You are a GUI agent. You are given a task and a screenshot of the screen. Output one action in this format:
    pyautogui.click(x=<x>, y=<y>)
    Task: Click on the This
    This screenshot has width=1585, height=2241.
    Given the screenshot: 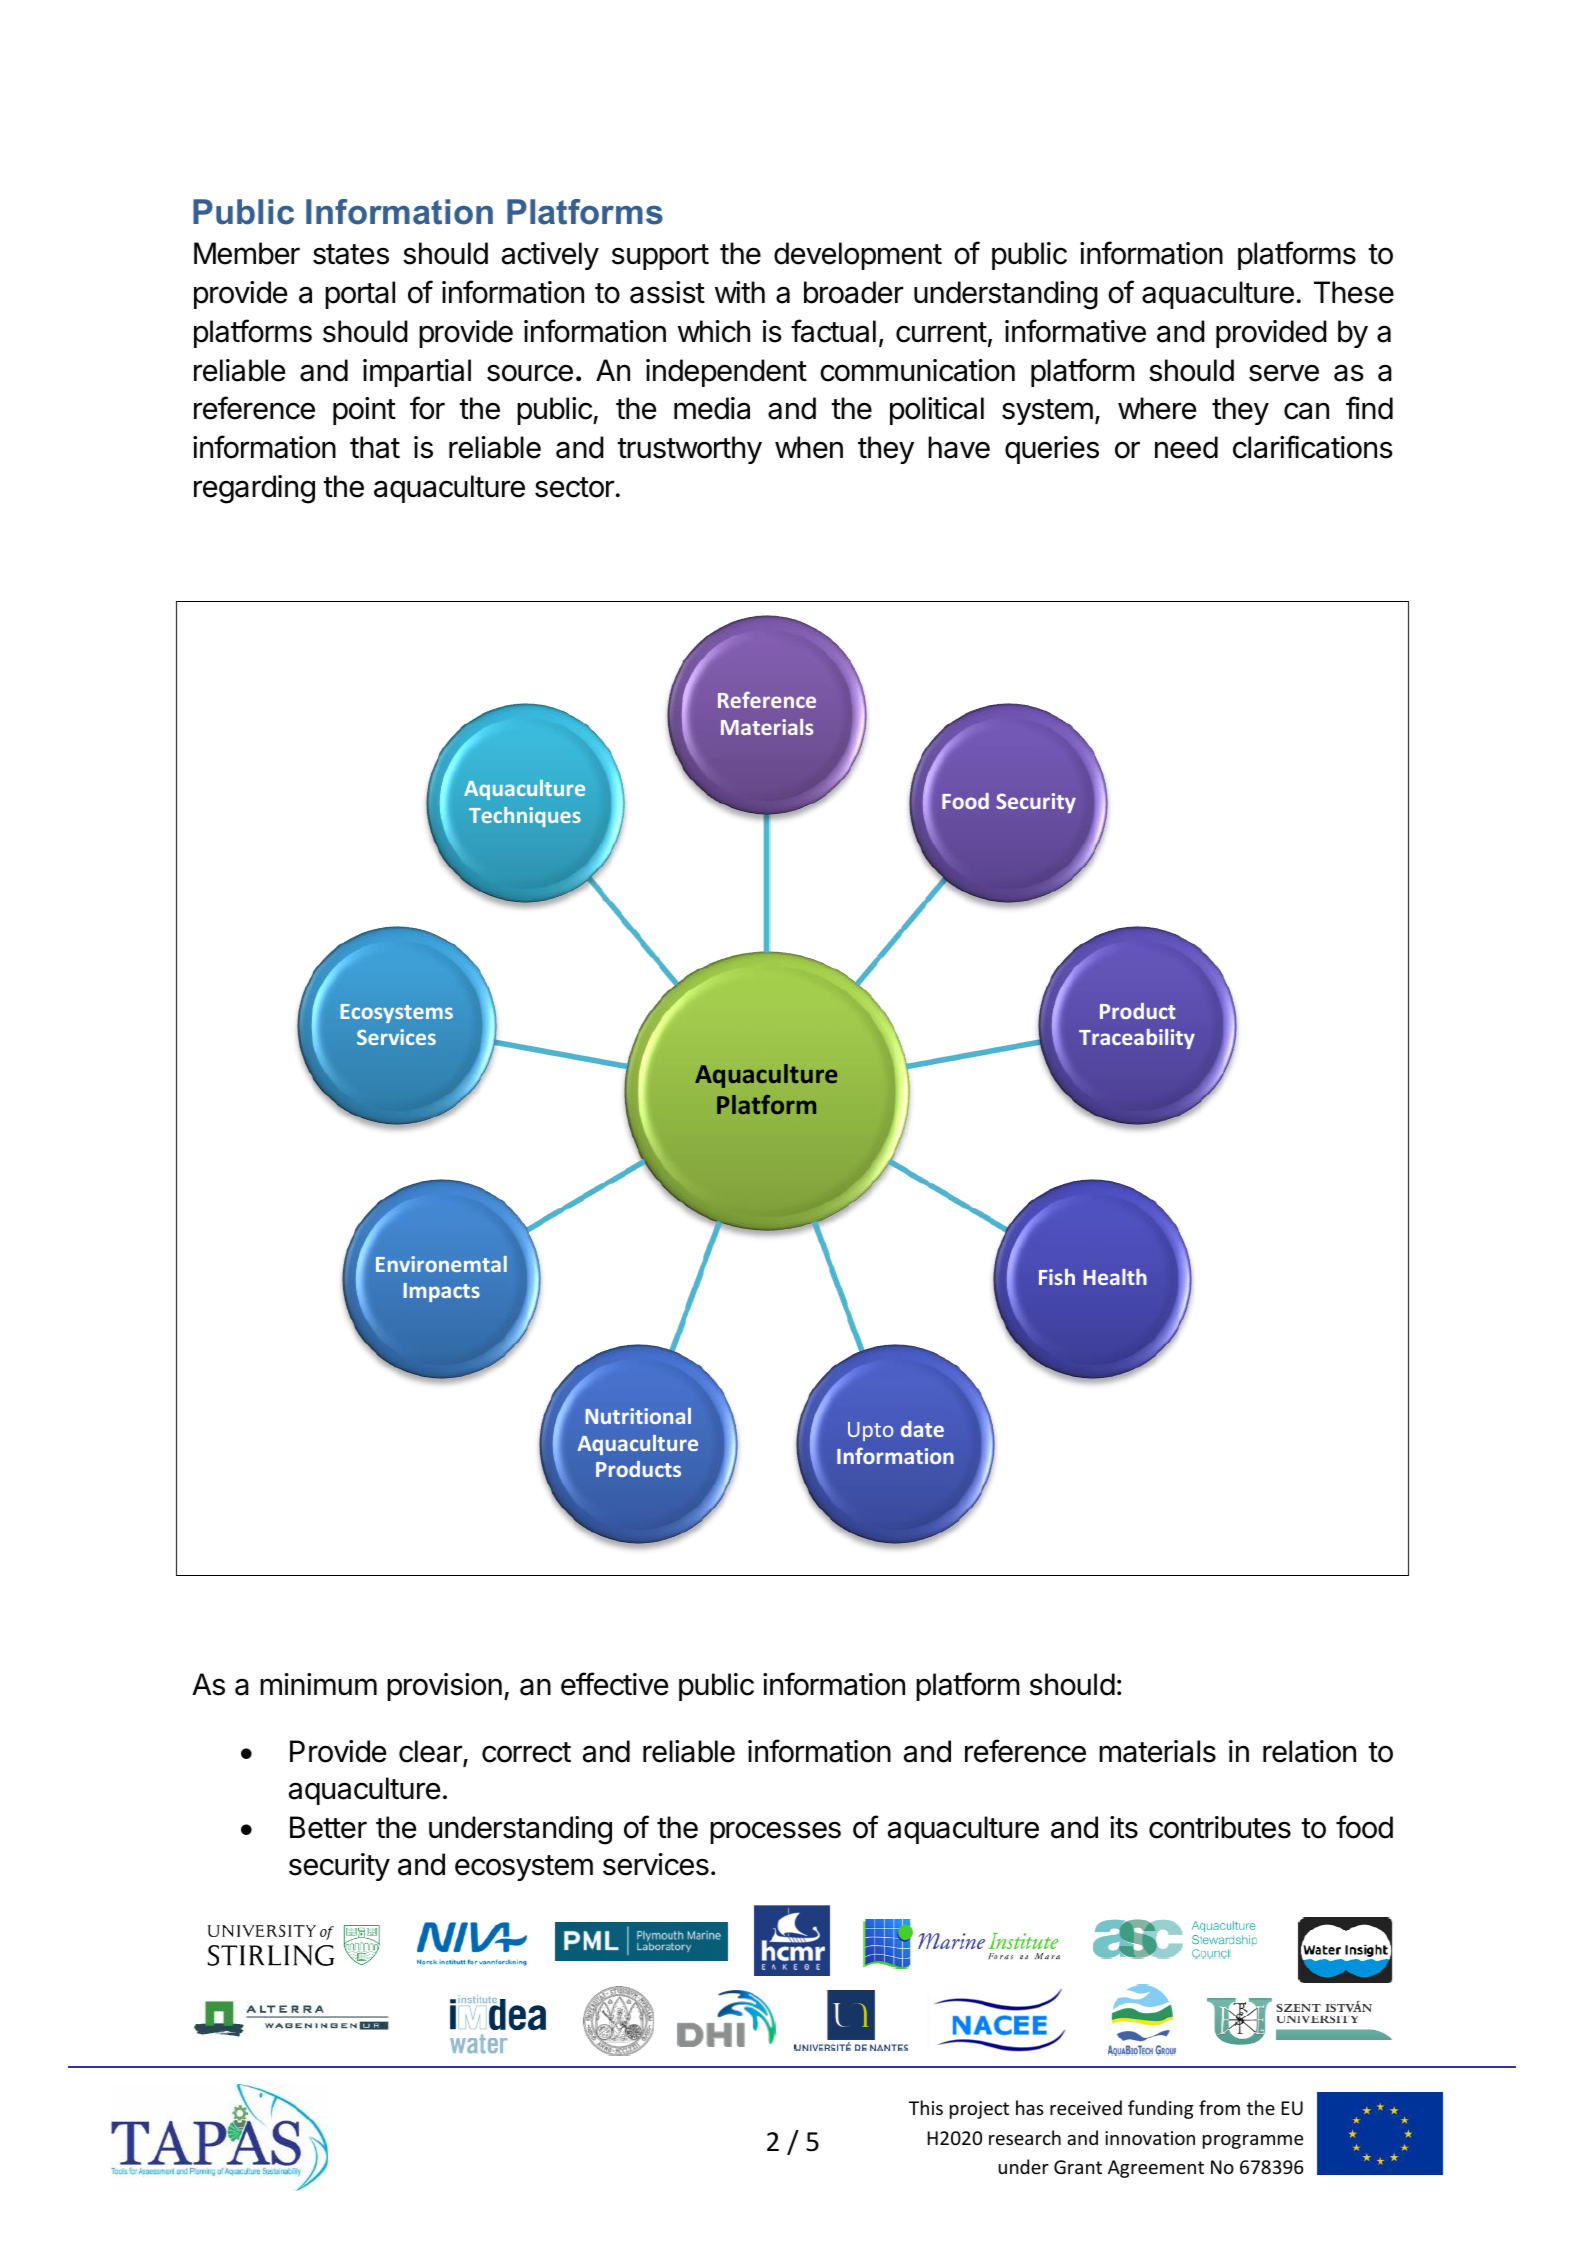 What is the action you would take?
    pyautogui.click(x=926, y=2107)
